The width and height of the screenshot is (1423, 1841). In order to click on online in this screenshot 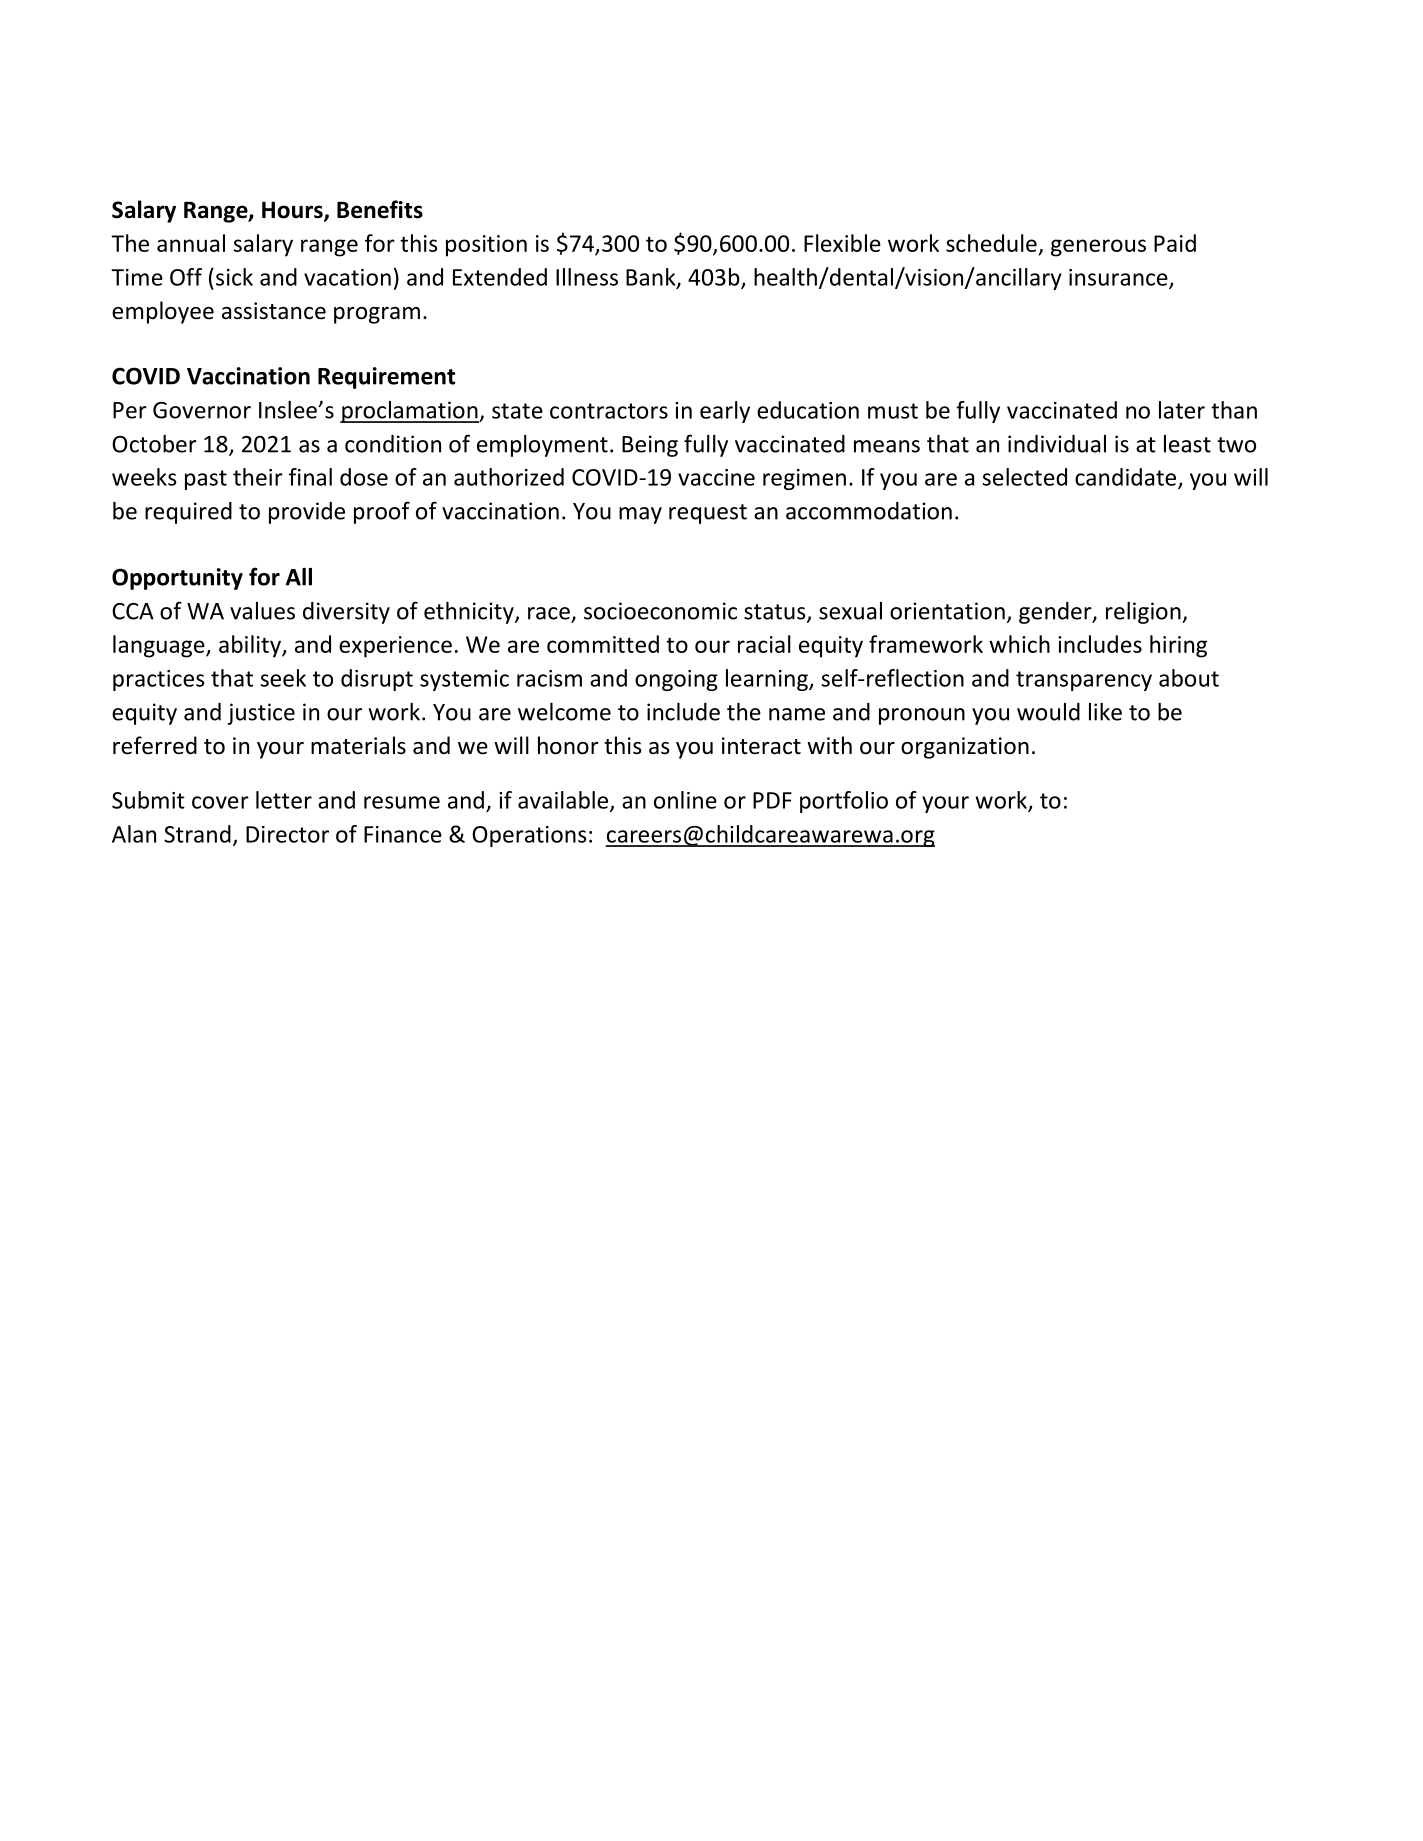, I will do `click(685, 800)`.
